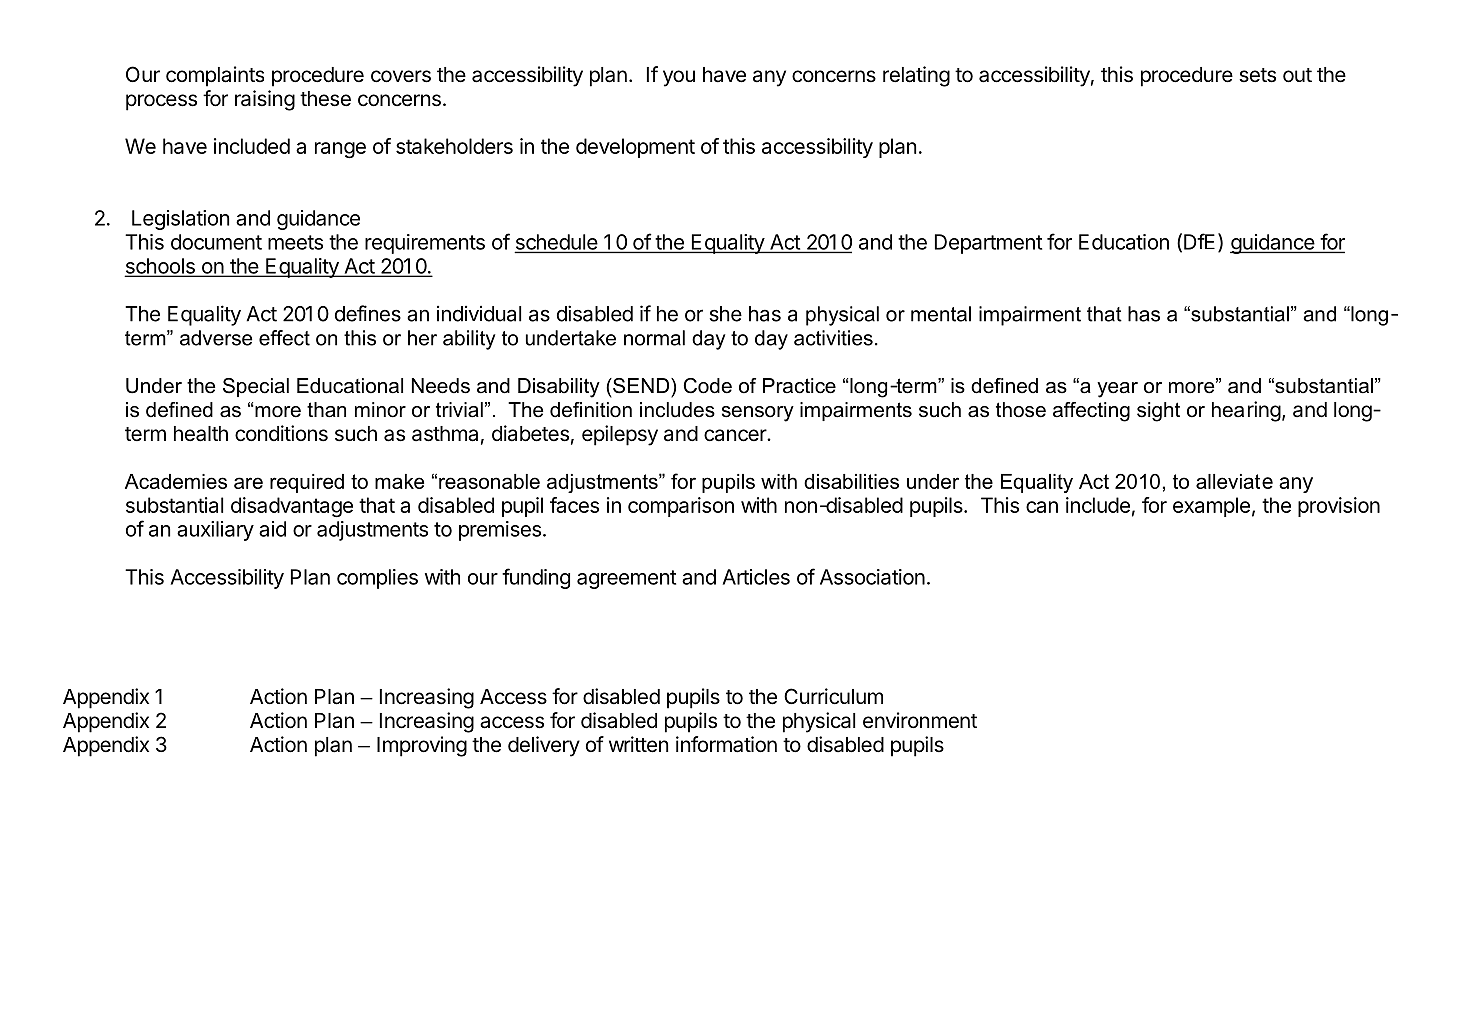  I want to click on these, so click(325, 99).
